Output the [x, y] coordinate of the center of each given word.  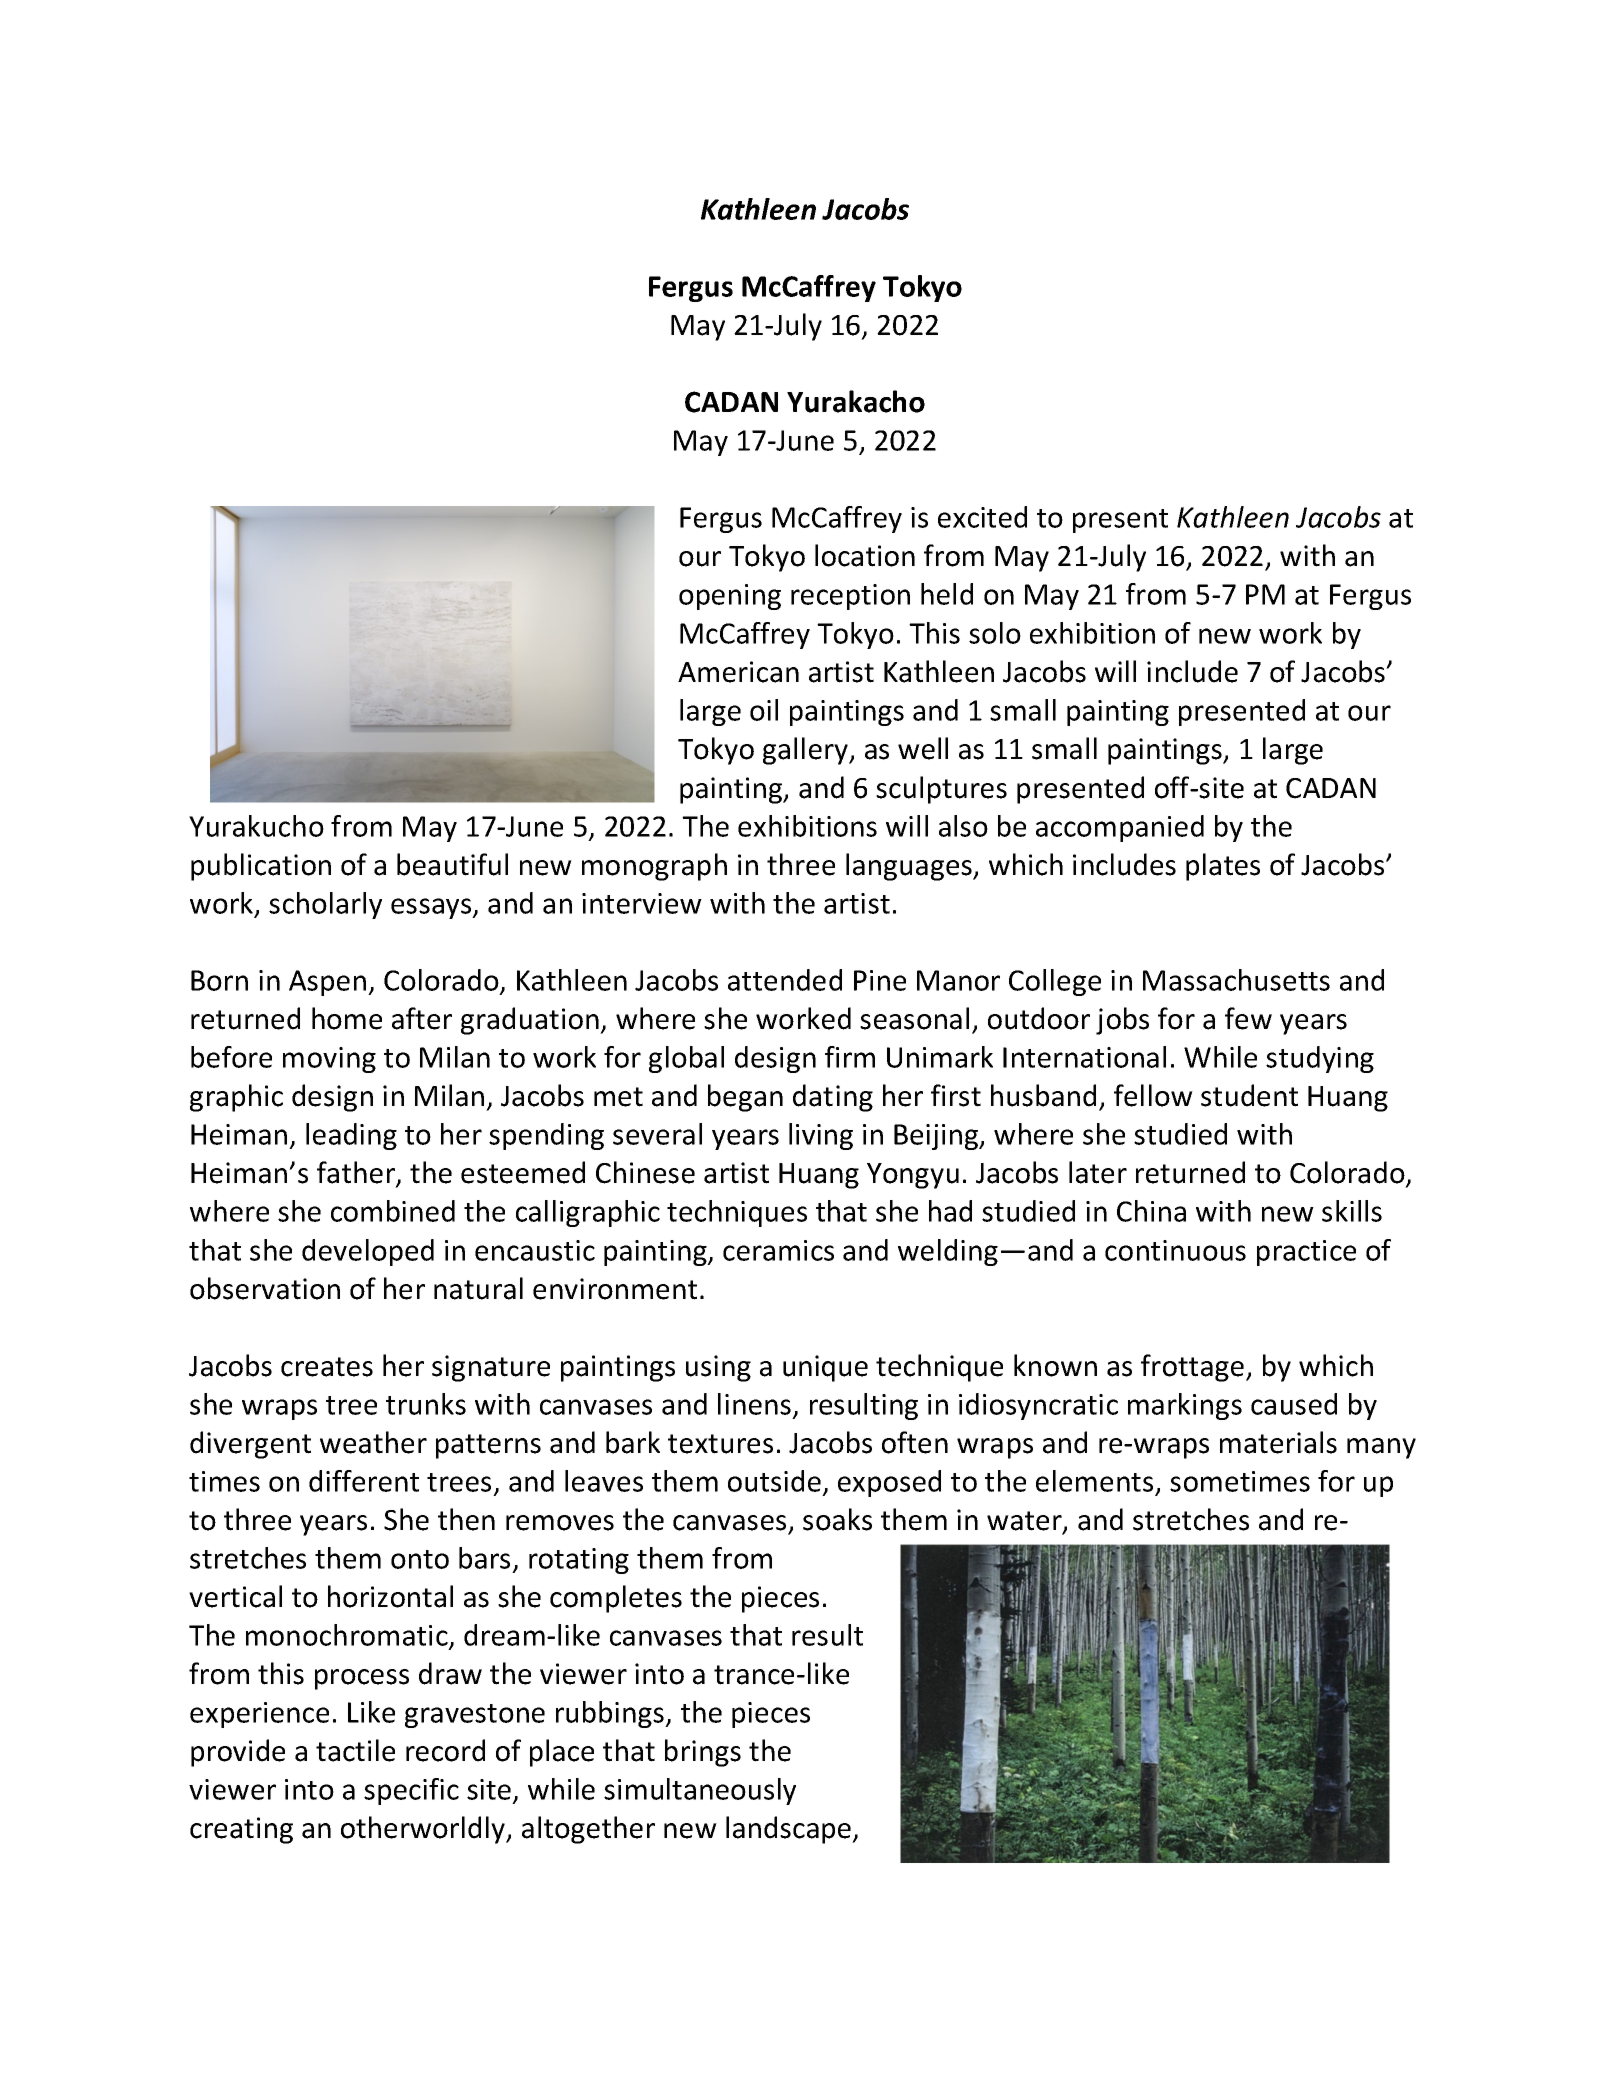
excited [982, 517]
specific [411, 1791]
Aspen [327, 983]
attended [785, 980]
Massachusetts [1236, 980]
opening [730, 597]
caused [1294, 1404]
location [865, 555]
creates [327, 1367]
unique [825, 1368]
